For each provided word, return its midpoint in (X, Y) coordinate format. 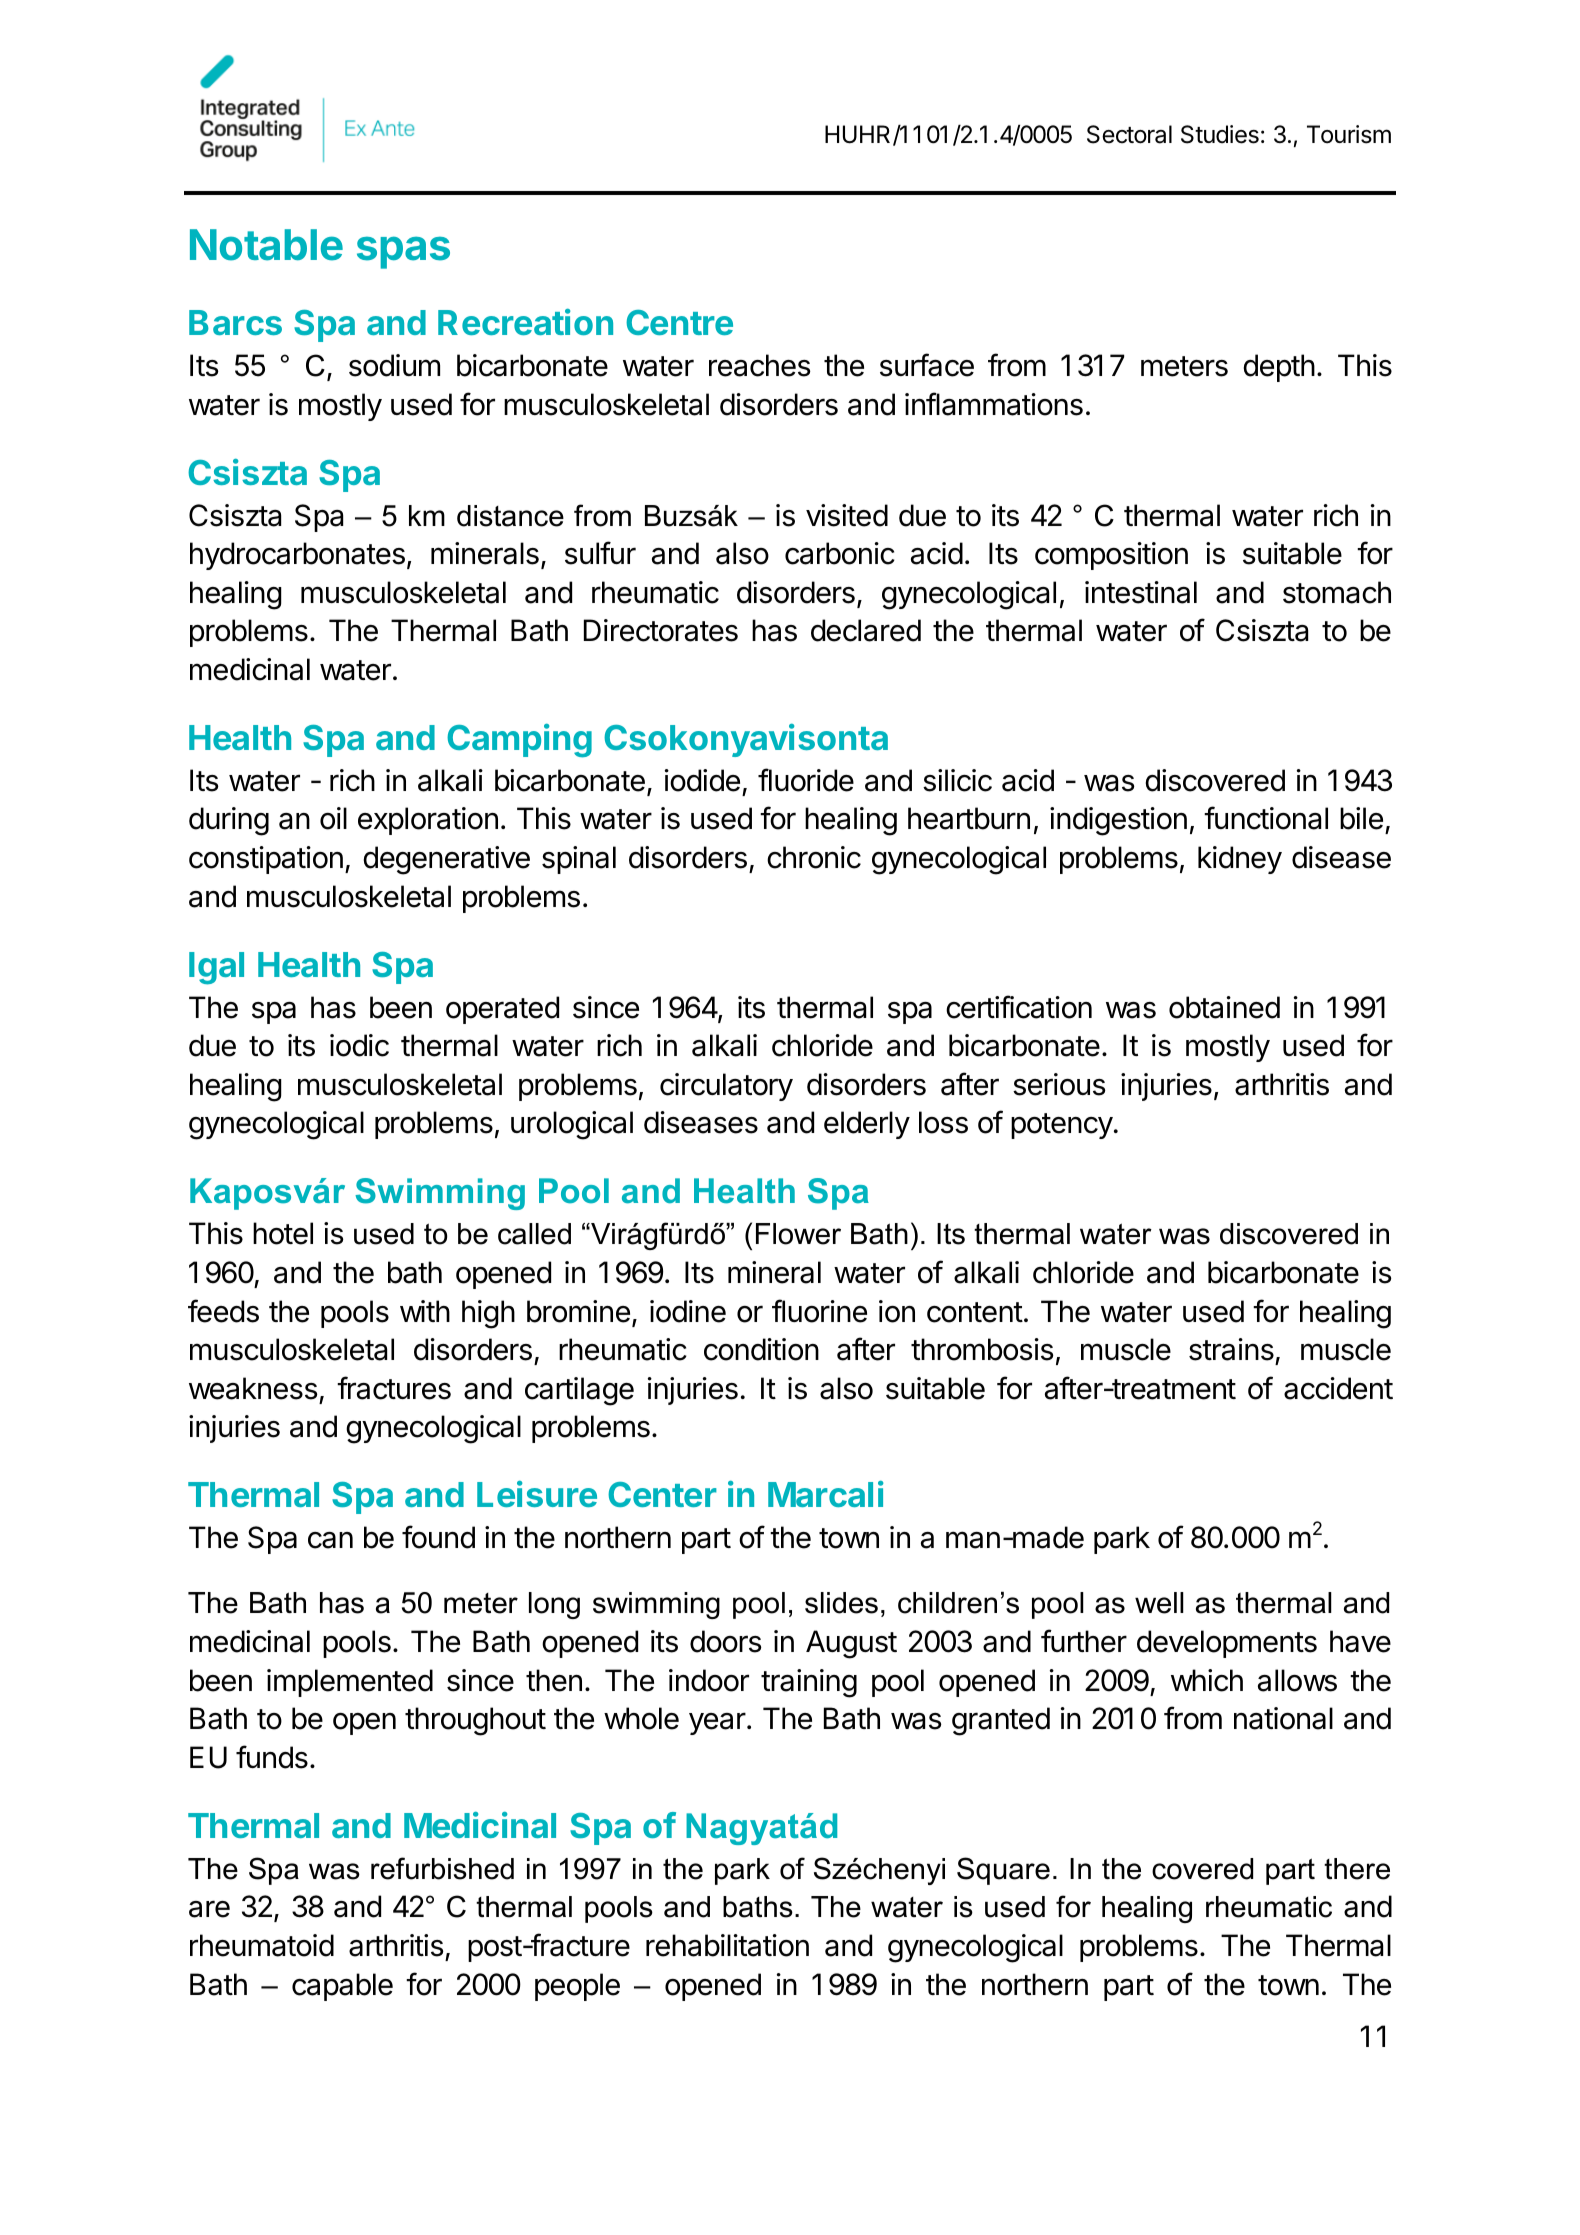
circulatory (726, 1087)
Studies (1220, 134)
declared (866, 630)
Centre (679, 322)
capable (342, 1987)
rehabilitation (727, 1945)
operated (502, 1010)
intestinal (1141, 592)
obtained (1224, 1007)
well (1159, 1603)
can (330, 1540)
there (1357, 1869)
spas (403, 252)
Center (662, 1494)
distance (510, 516)
